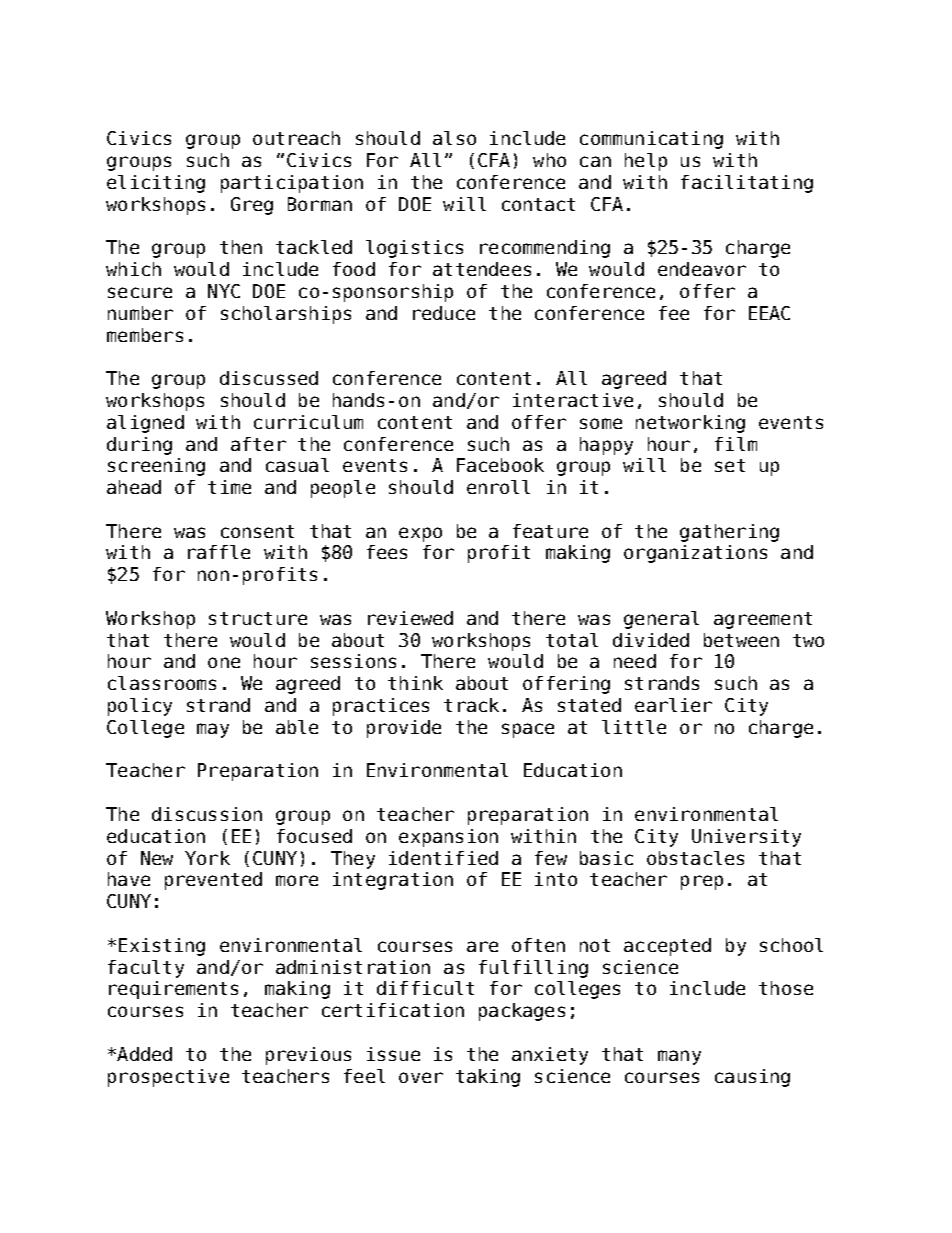  I want to click on many, so click(679, 1057).
